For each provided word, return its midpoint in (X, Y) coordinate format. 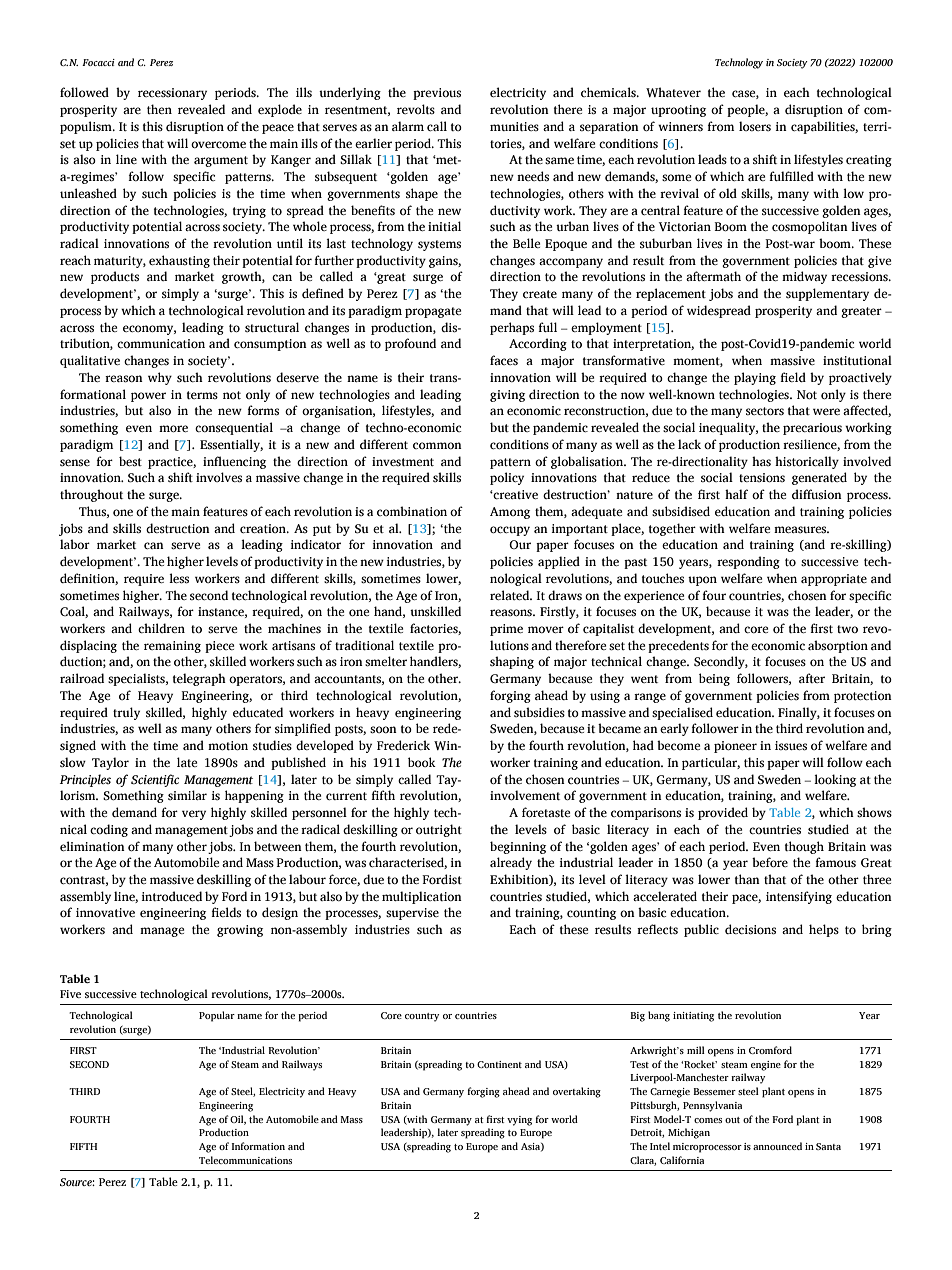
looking (835, 780)
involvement (525, 795)
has (761, 461)
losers (755, 126)
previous (437, 94)
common (437, 445)
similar (187, 795)
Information (258, 1146)
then (159, 109)
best (130, 461)
